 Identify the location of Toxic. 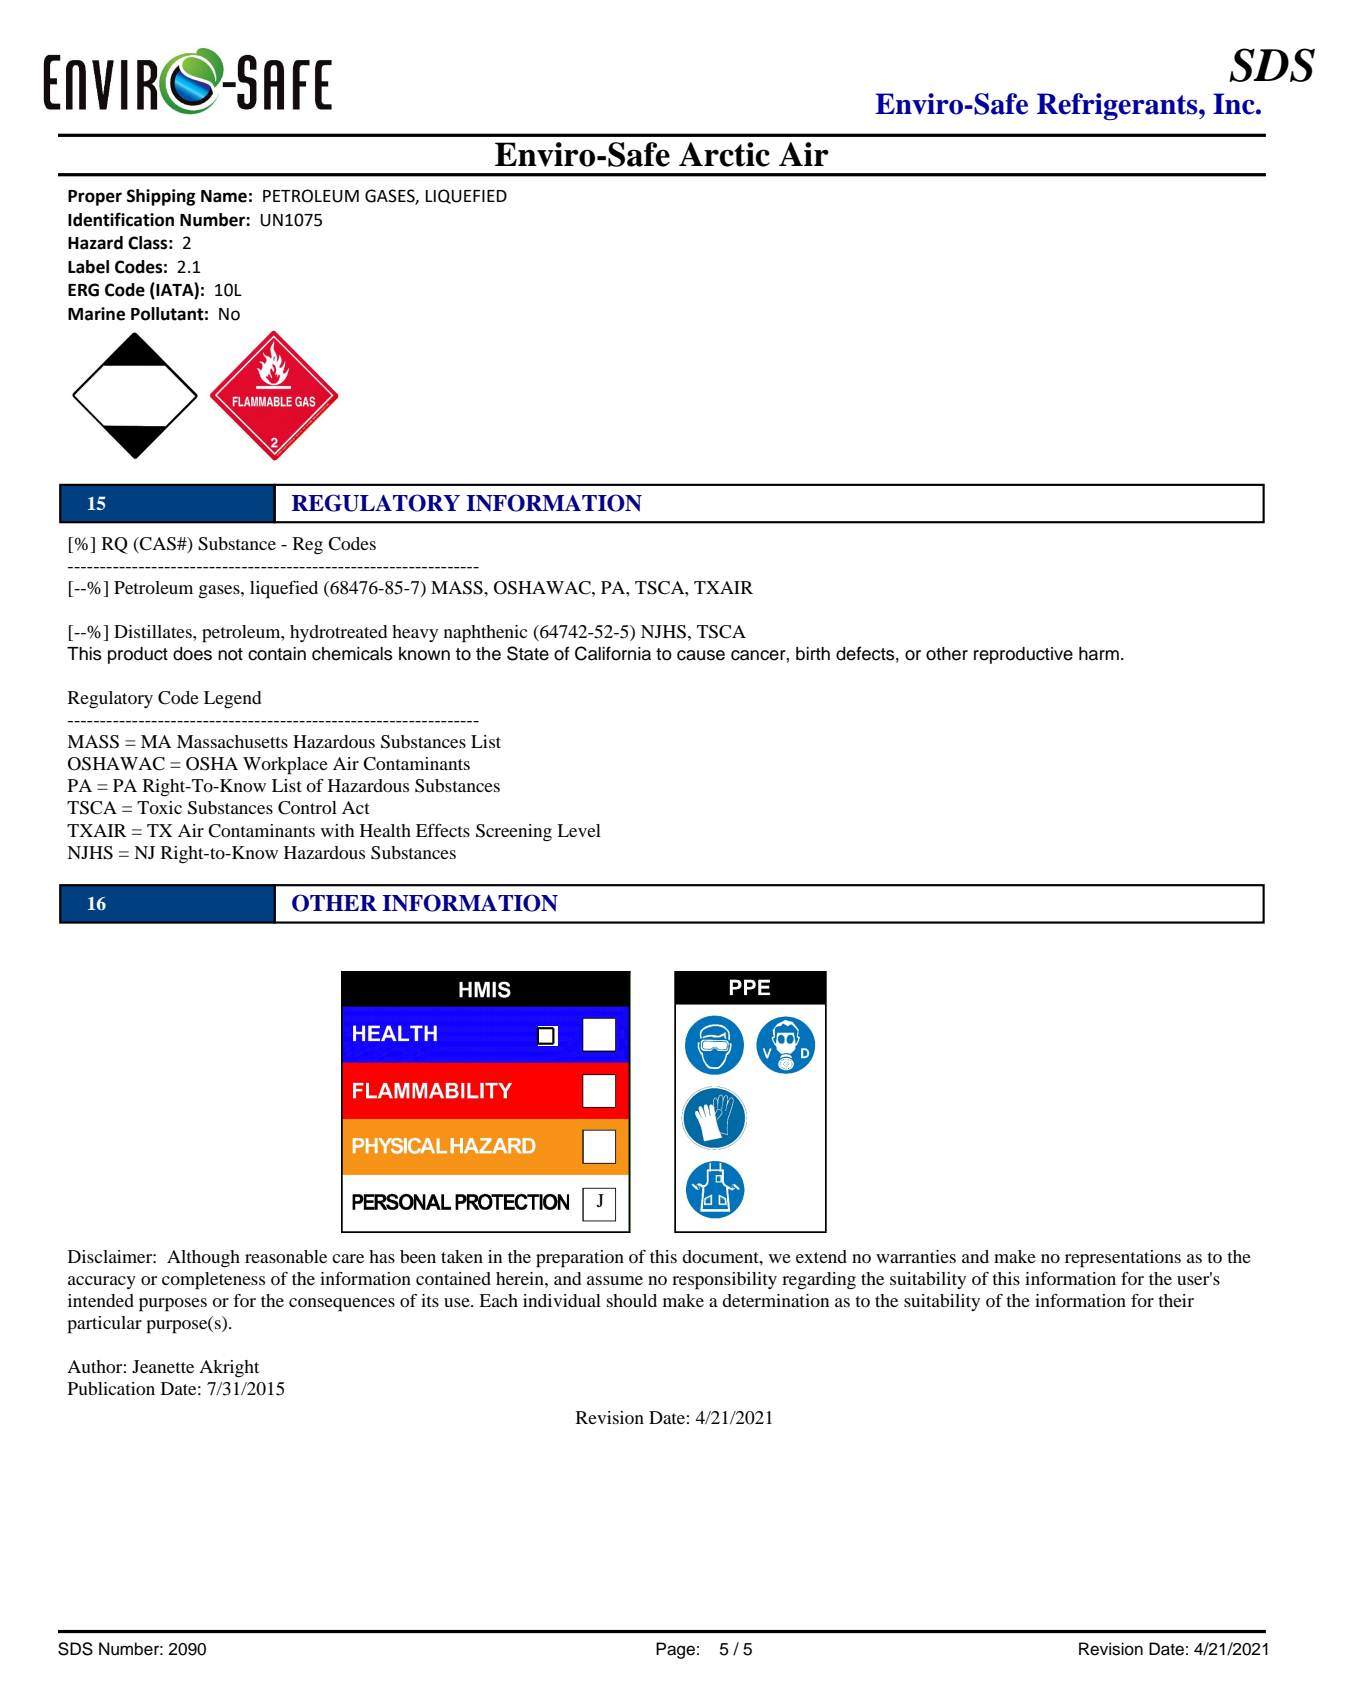
(159, 807).
